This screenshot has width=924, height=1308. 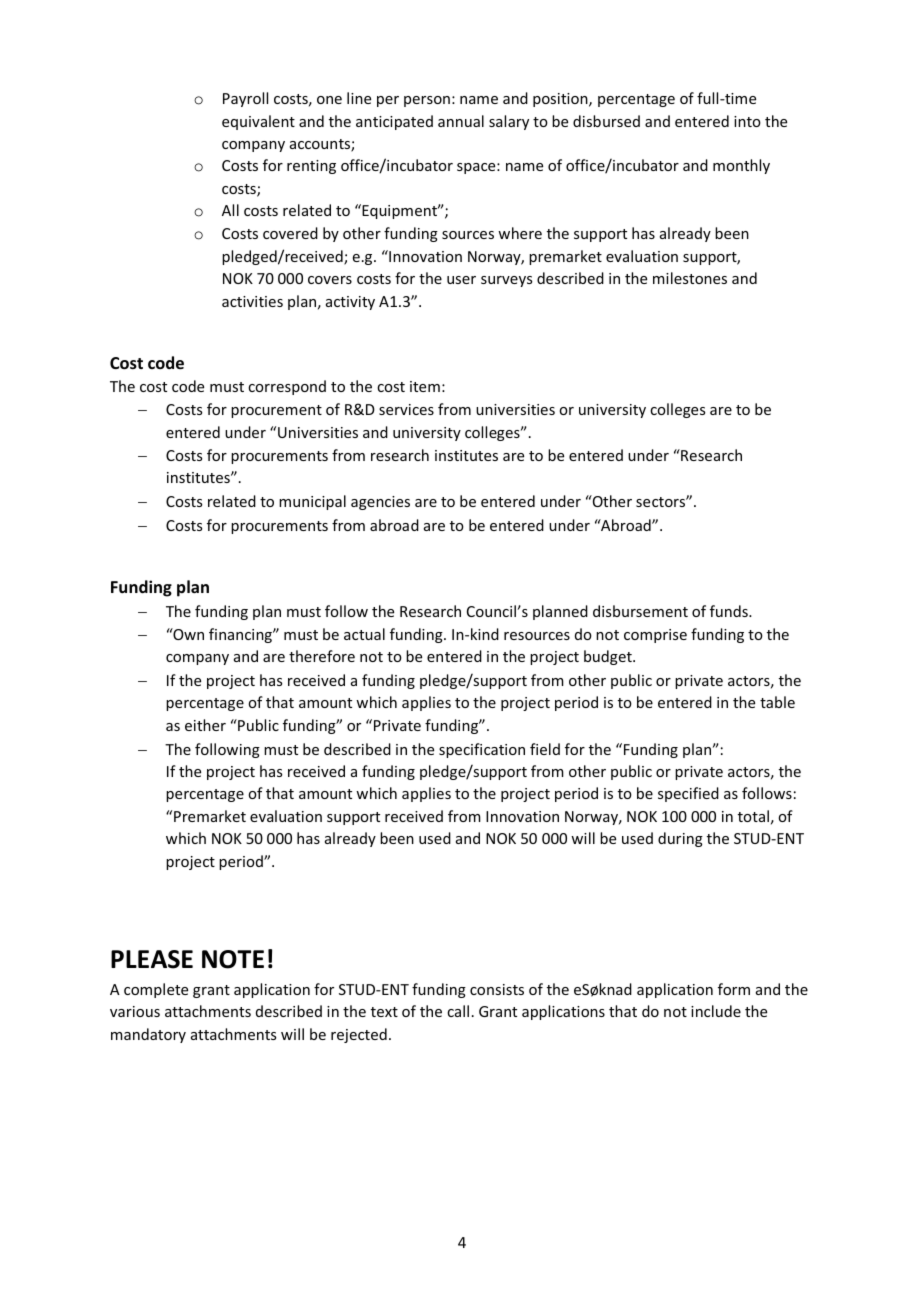 I want to click on correspond, so click(x=287, y=387).
